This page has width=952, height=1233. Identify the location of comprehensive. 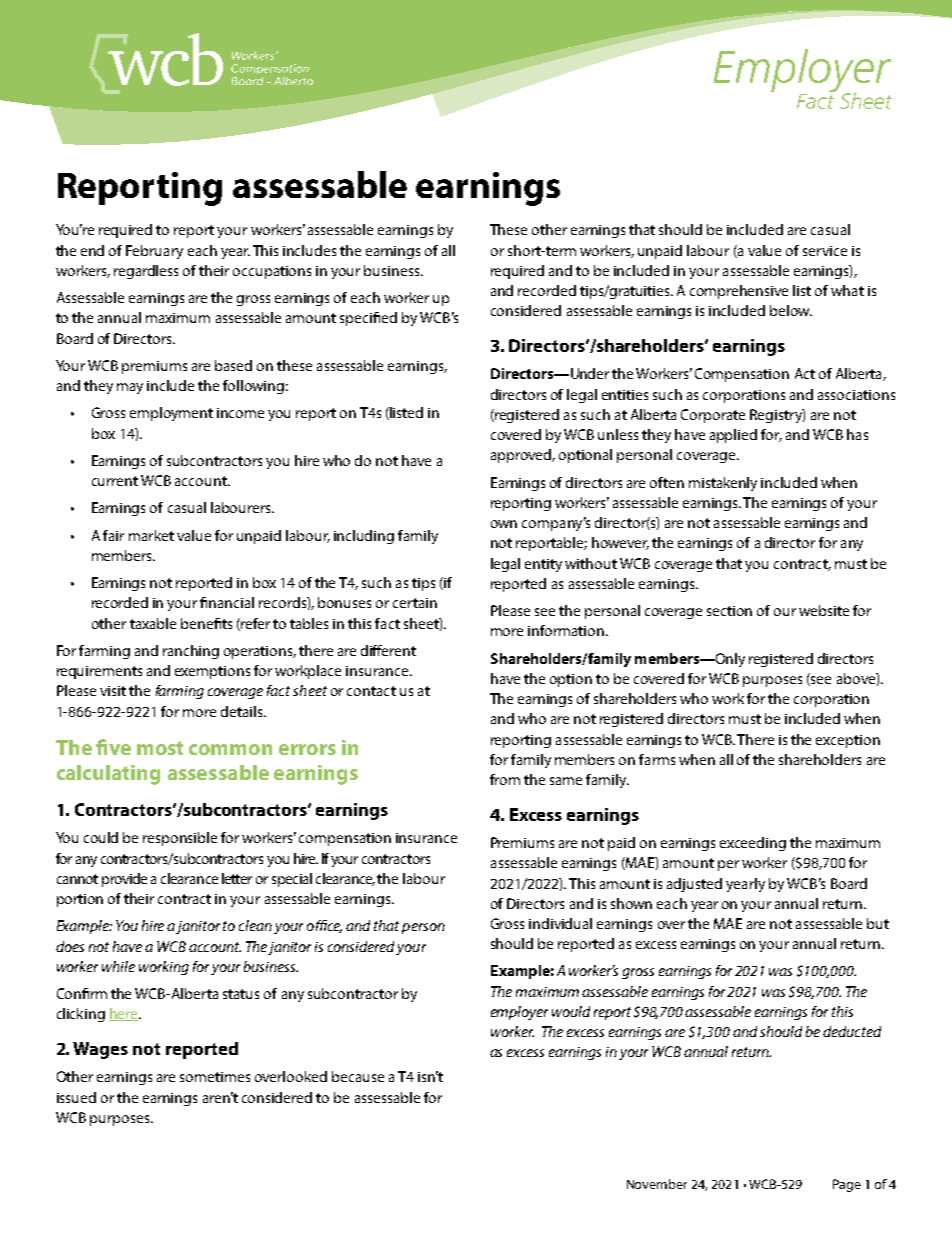
(739, 292).
